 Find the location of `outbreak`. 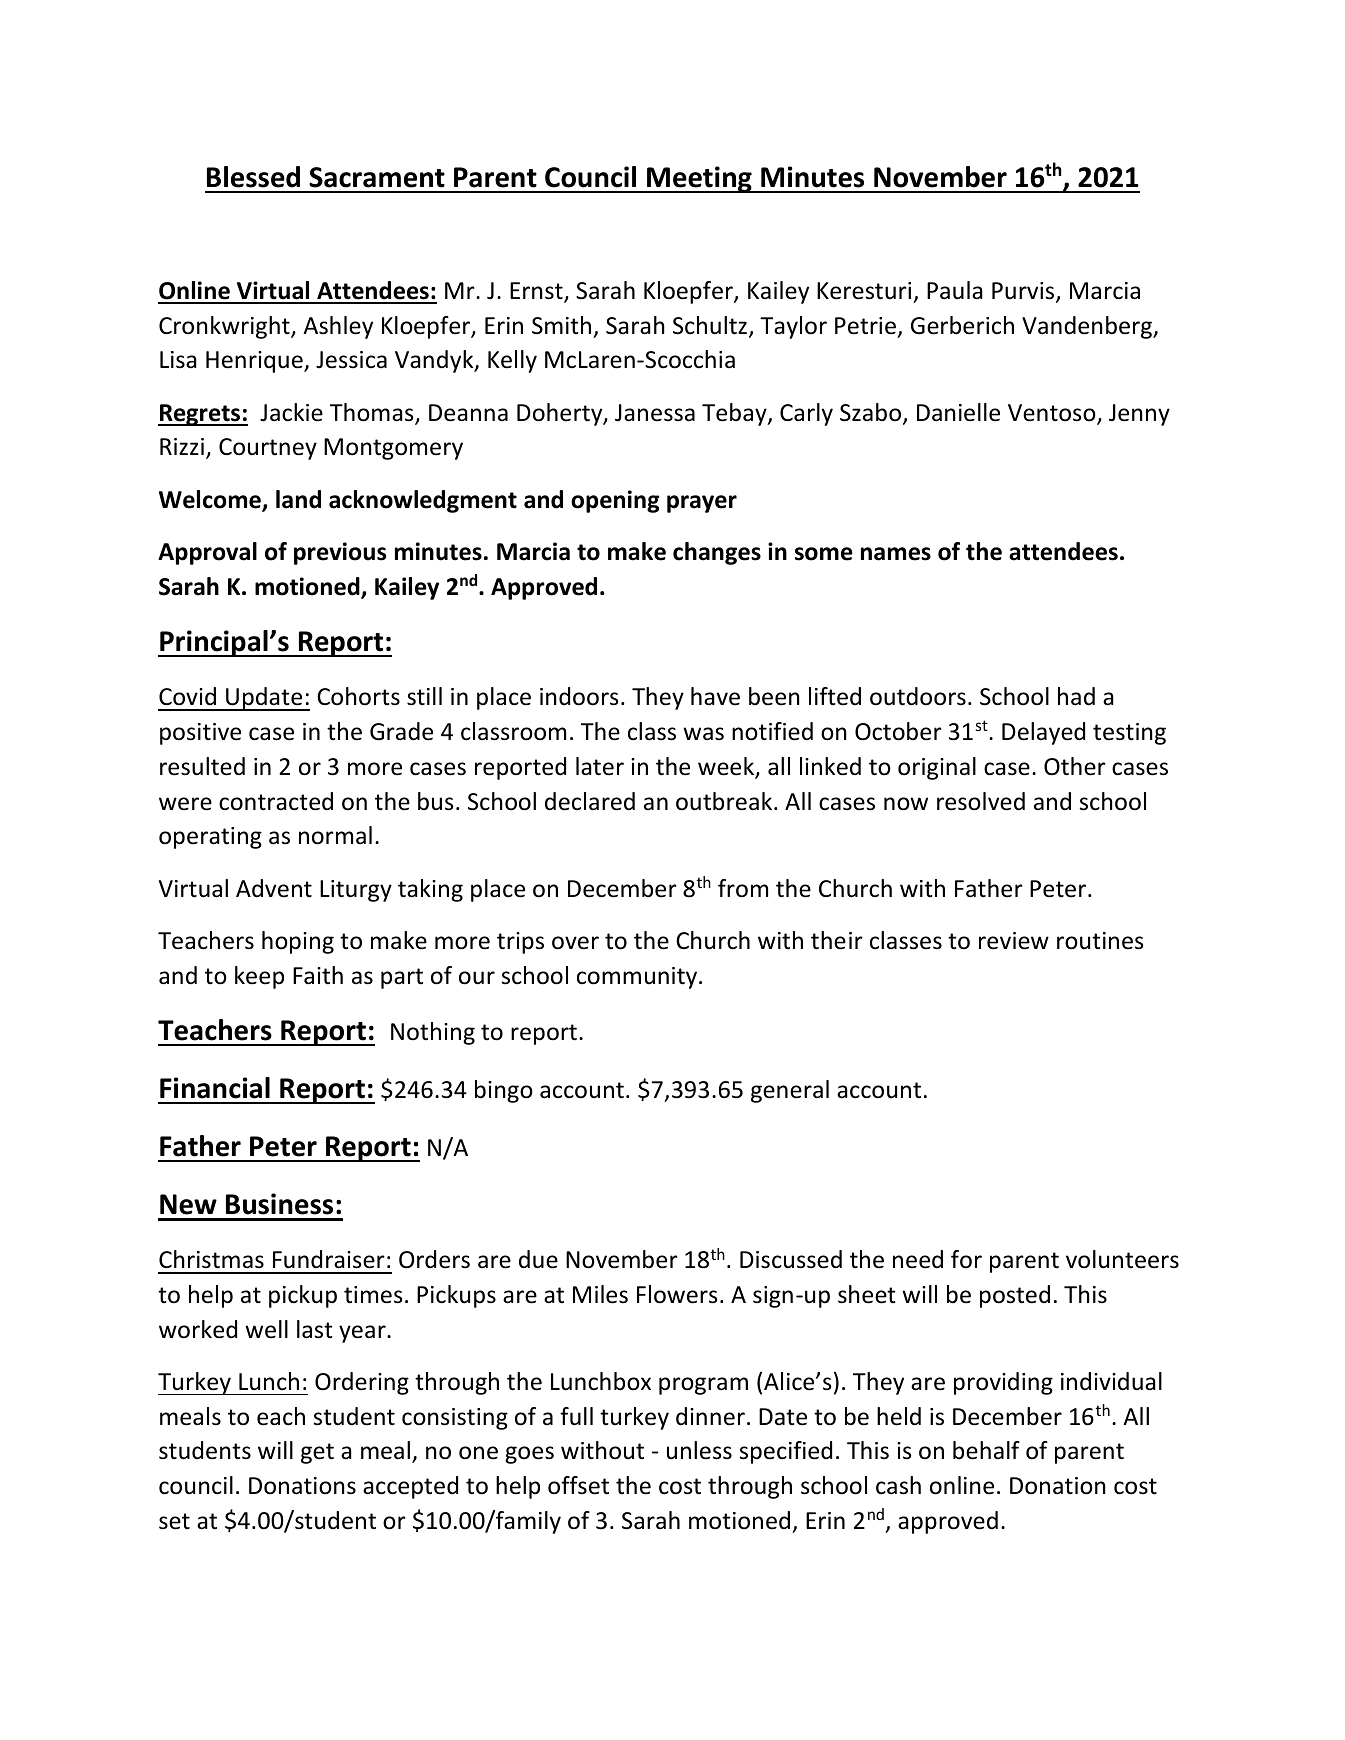

outbreak is located at coordinates (725, 801).
